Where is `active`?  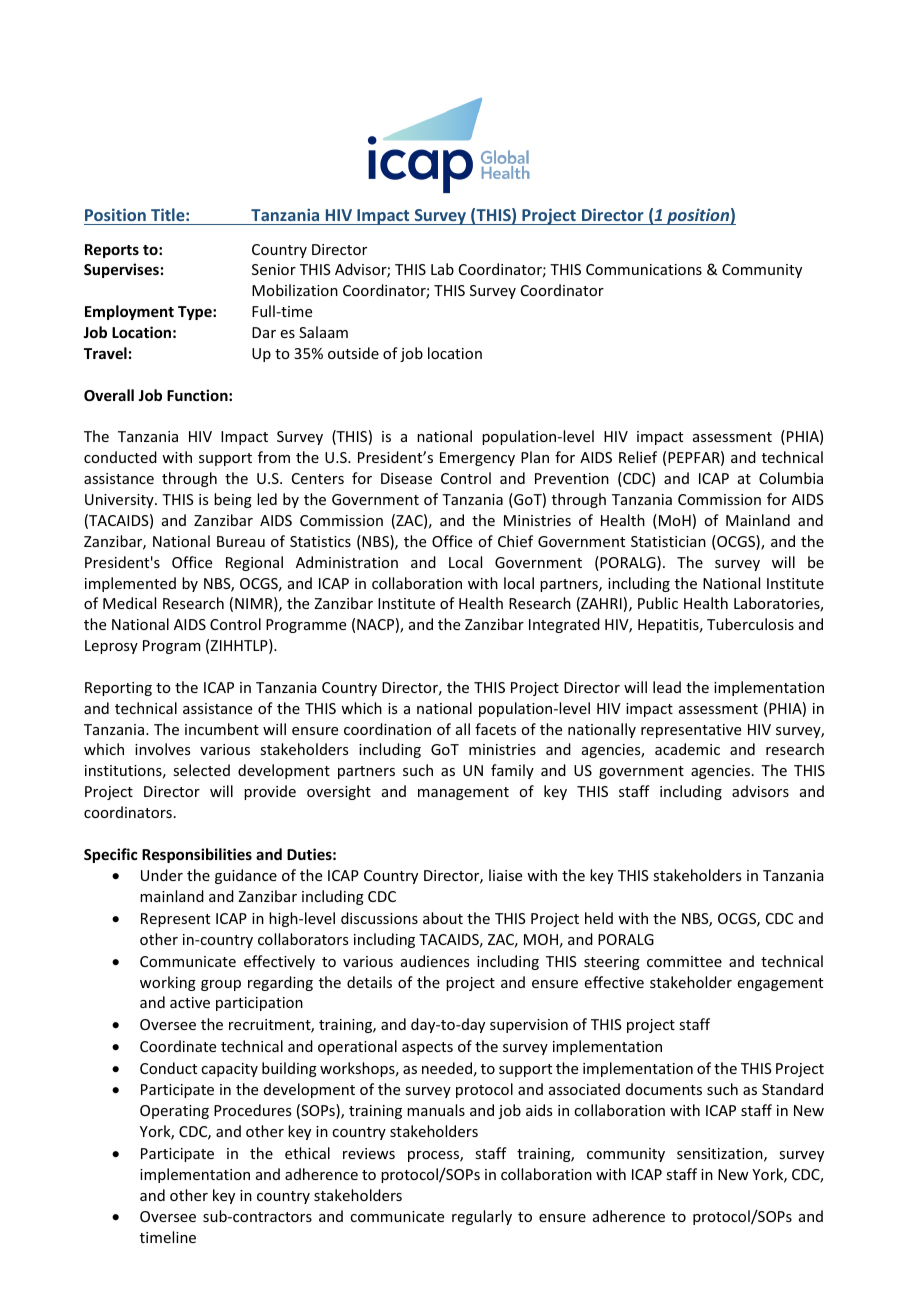
active is located at coordinates (190, 1002).
